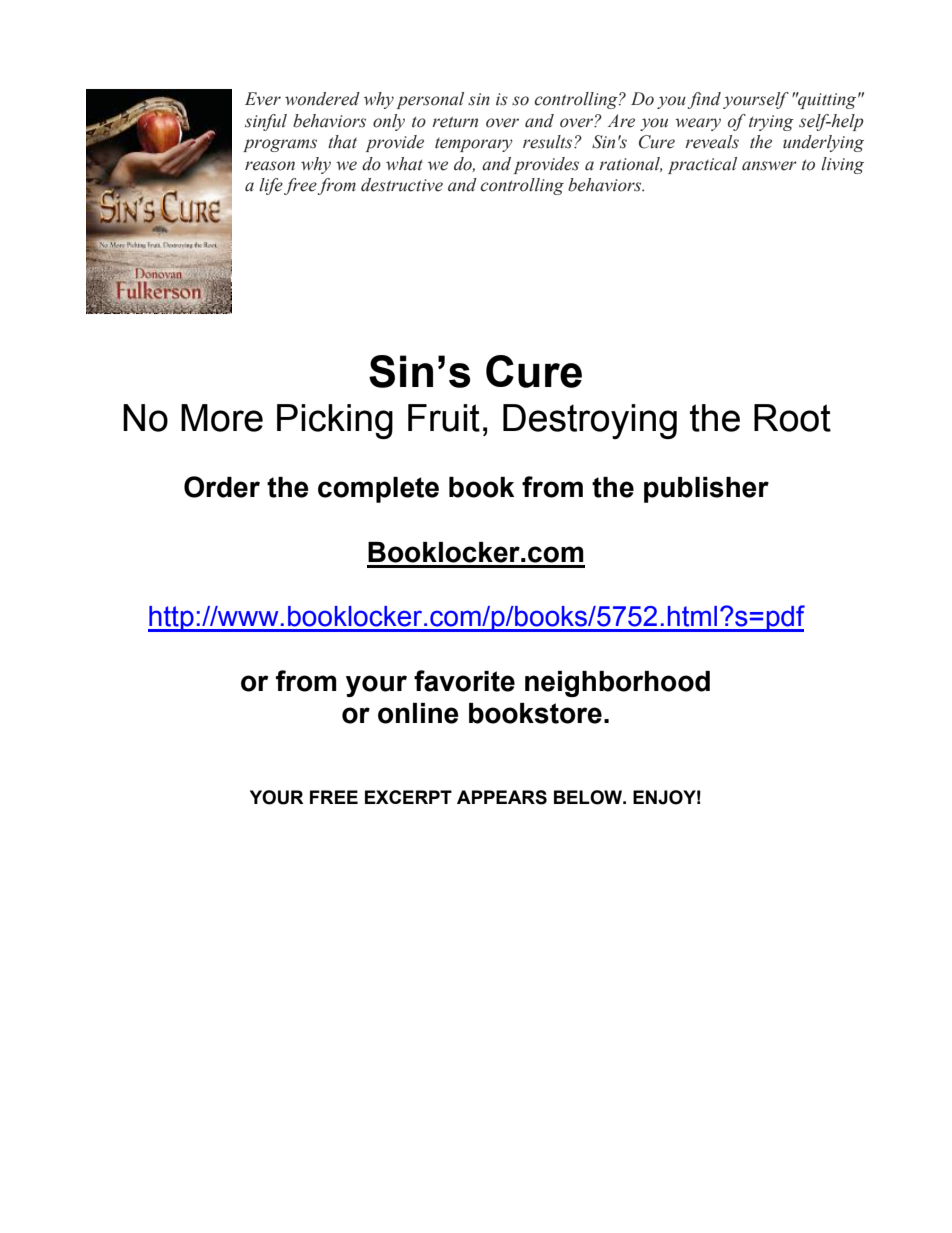  Describe the element at coordinates (502, 797) in the screenshot. I see `APPEARS` at that location.
